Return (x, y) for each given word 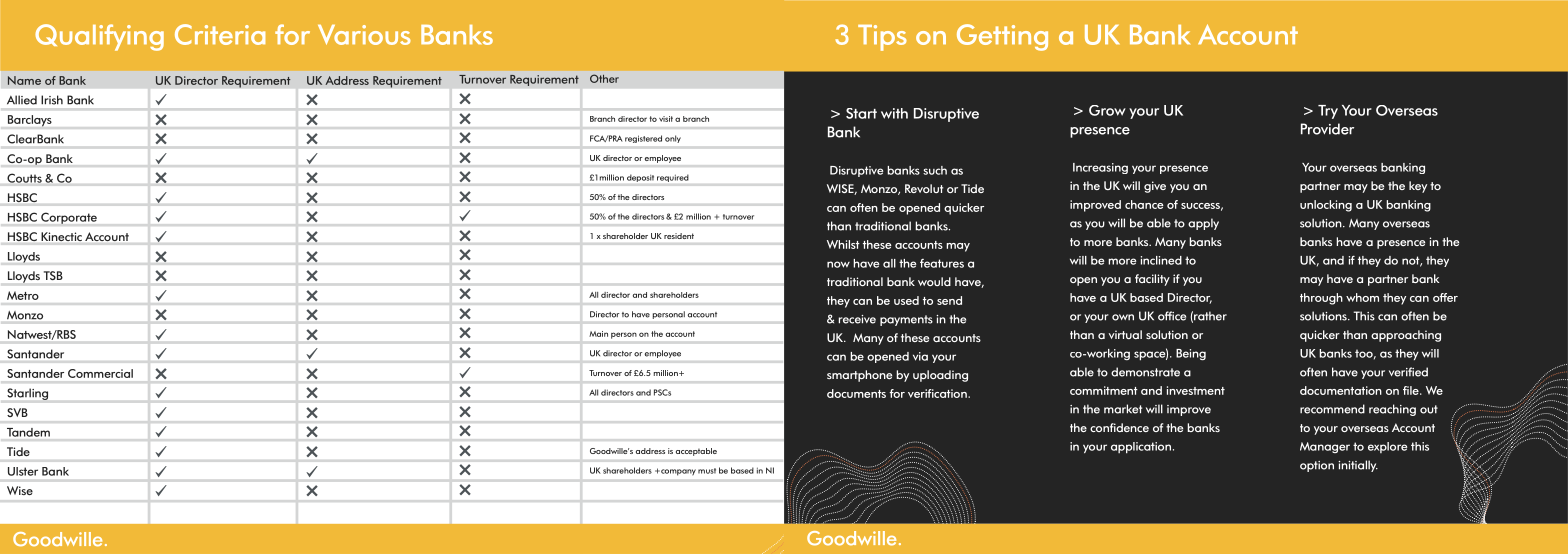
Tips (882, 38)
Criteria (220, 34)
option (1317, 466)
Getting (1002, 37)
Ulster (23, 471)
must (707, 471)
